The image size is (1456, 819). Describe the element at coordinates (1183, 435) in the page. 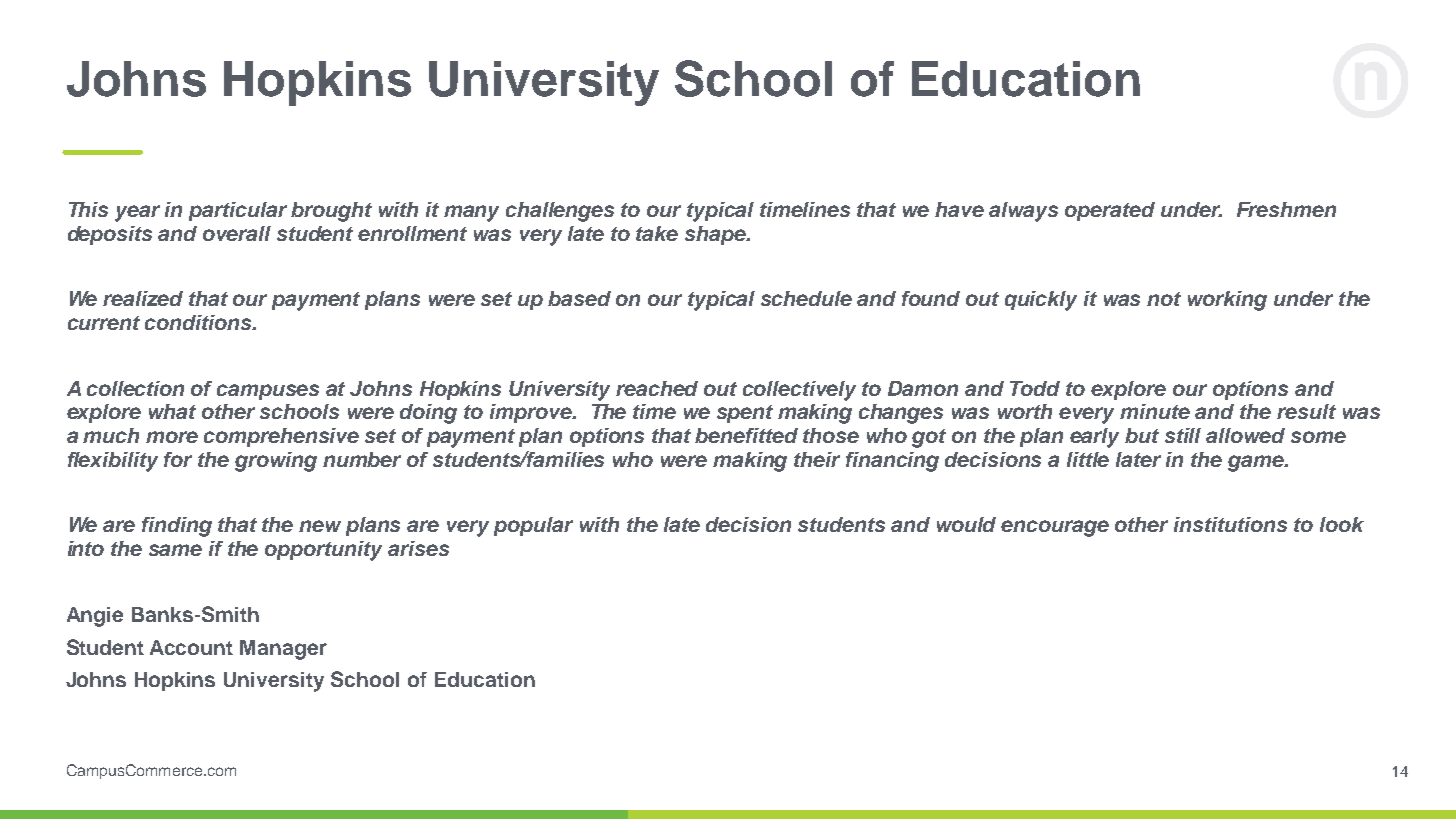

I see `still` at that location.
